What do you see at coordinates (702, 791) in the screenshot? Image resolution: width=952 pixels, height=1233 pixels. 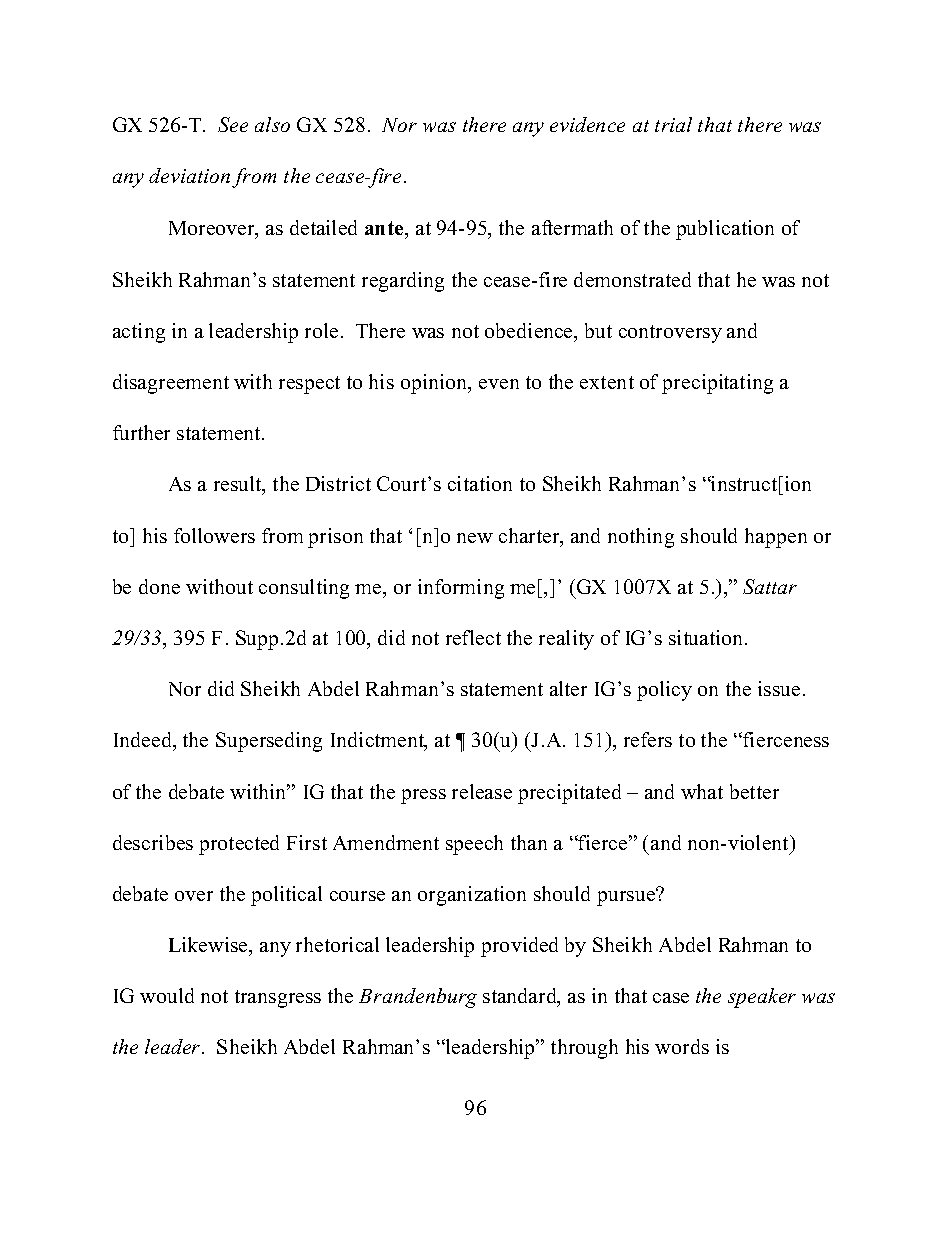 I see `what` at bounding box center [702, 791].
